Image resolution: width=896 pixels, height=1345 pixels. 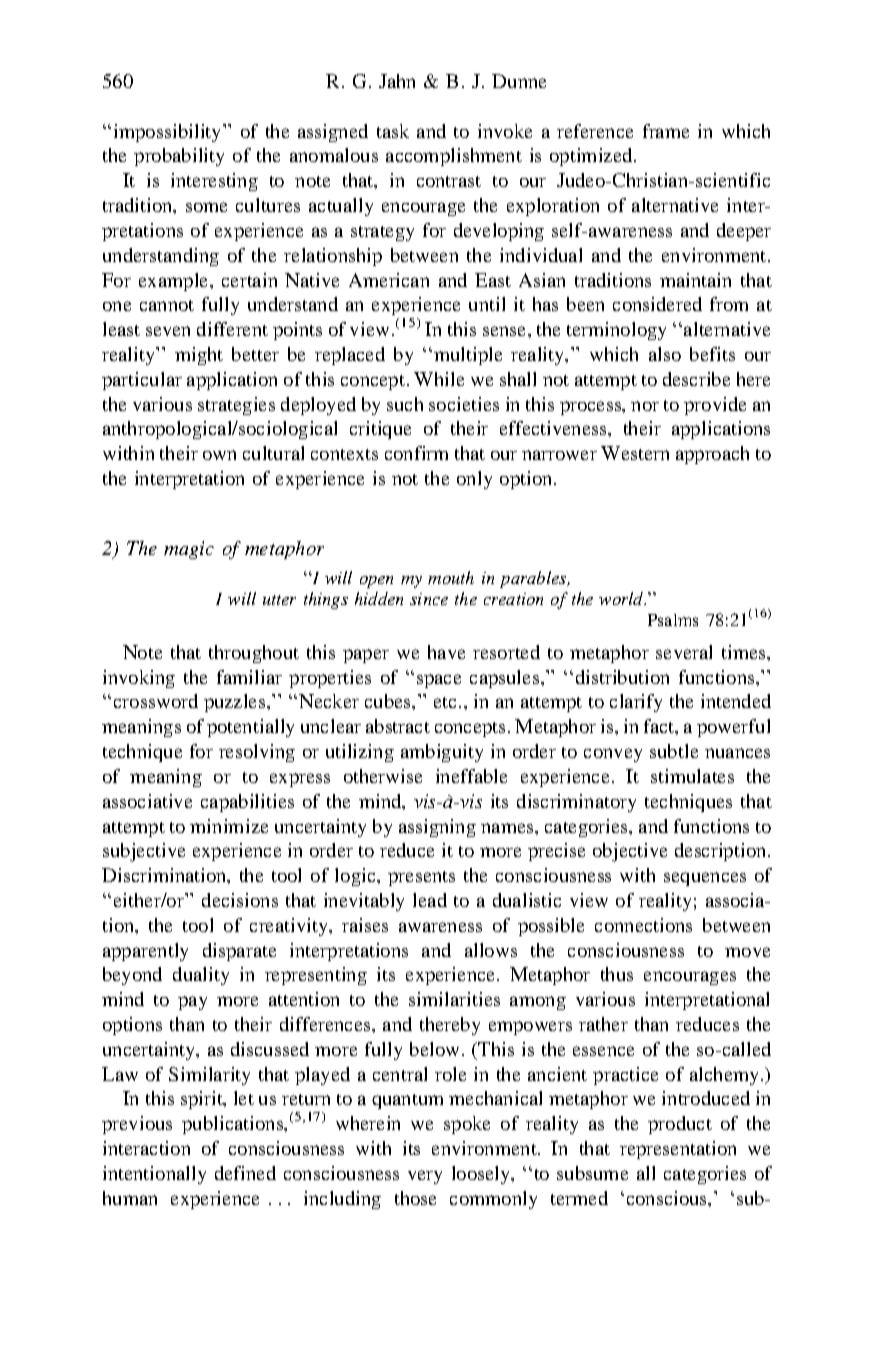 What do you see at coordinates (169, 133) in the document?
I see `impossibility` at bounding box center [169, 133].
